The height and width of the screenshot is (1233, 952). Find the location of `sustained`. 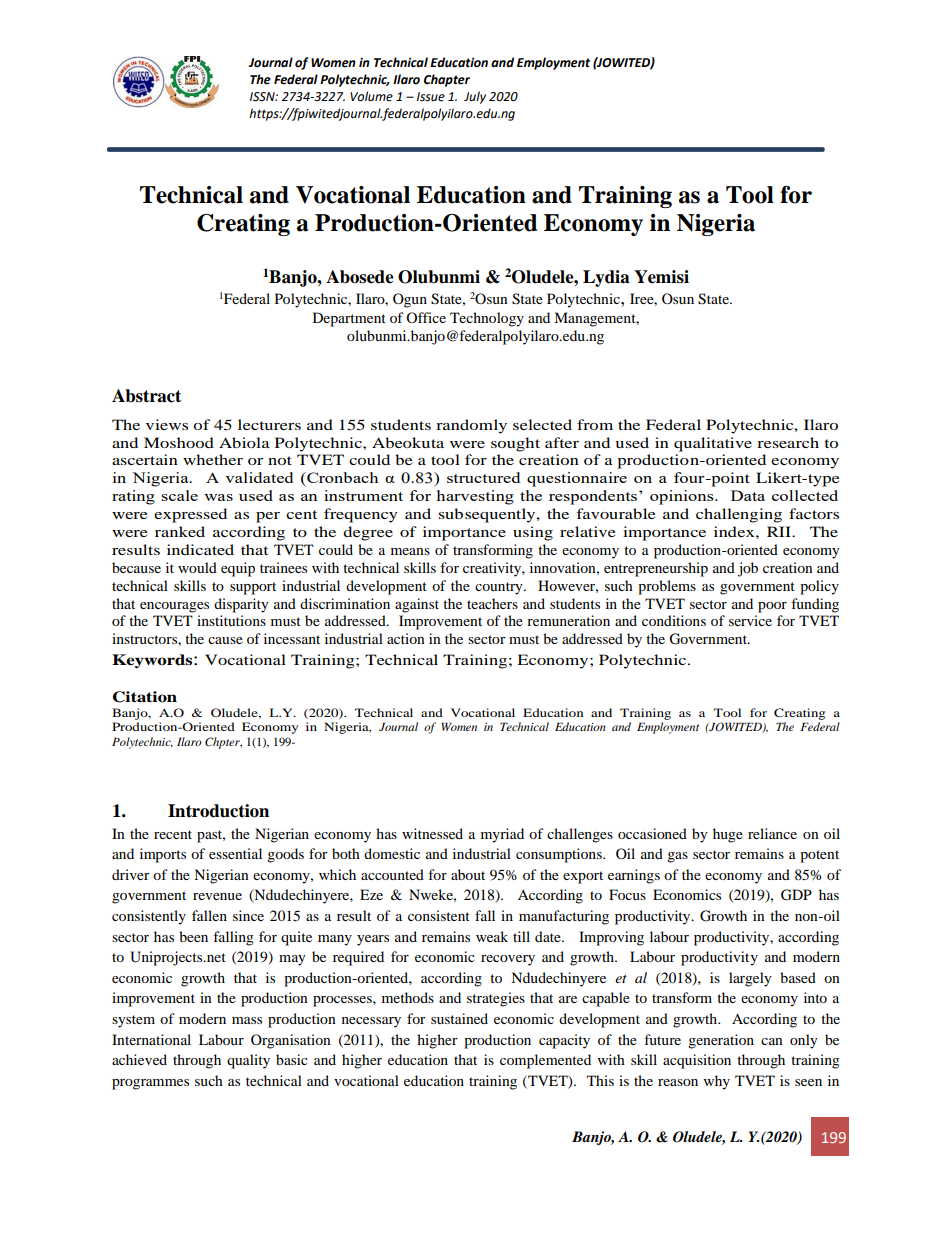

sustained is located at coordinates (459, 1018).
